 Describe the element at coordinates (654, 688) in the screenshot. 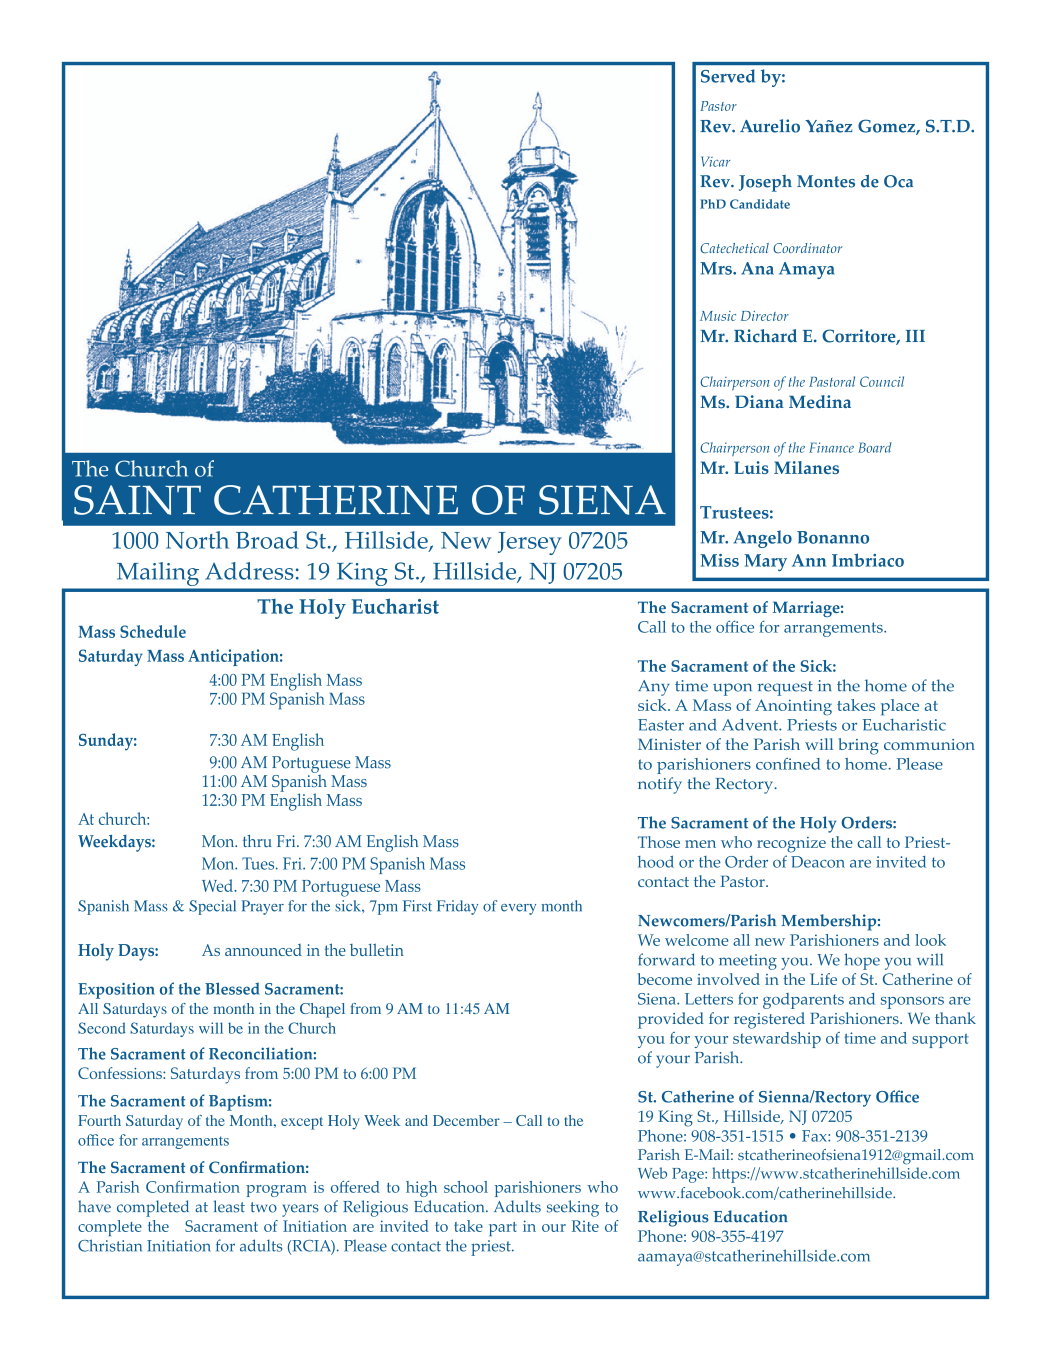

I see `Any` at that location.
